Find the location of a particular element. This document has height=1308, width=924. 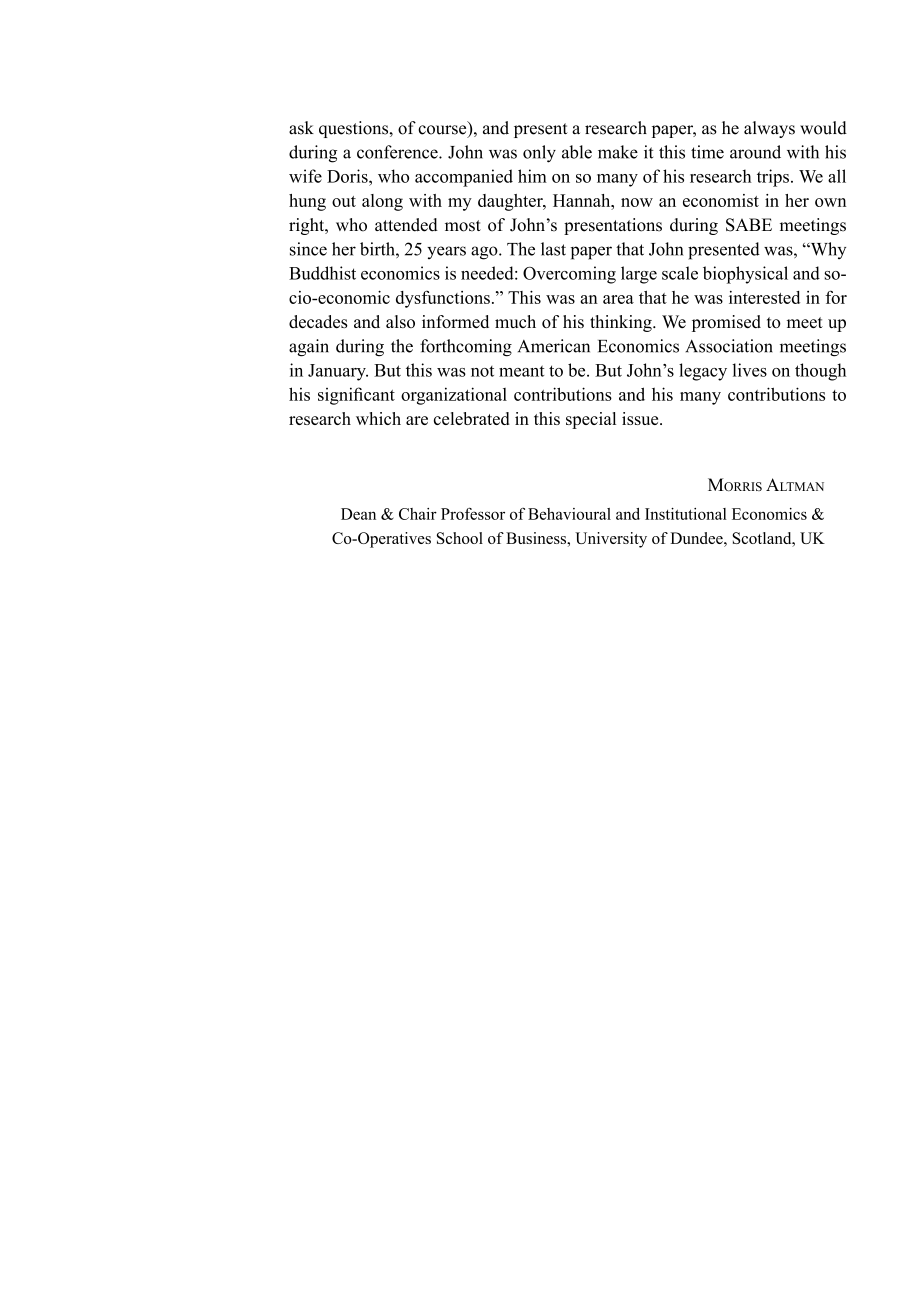

Behavioural is located at coordinates (569, 514).
